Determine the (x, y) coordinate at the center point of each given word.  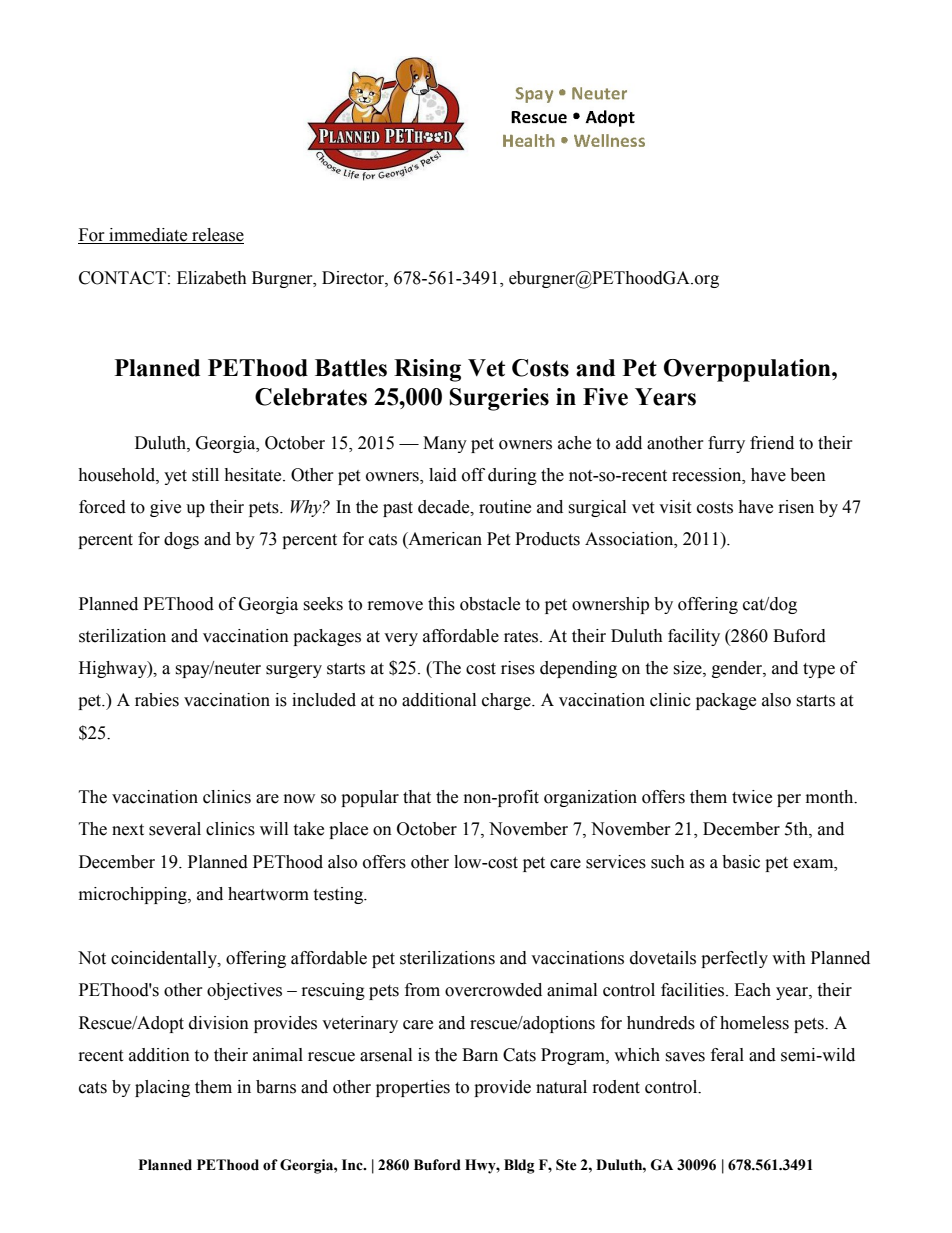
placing (162, 1088)
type (819, 670)
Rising (427, 370)
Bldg (519, 1166)
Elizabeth (212, 278)
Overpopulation (748, 370)
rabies (157, 700)
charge (507, 701)
